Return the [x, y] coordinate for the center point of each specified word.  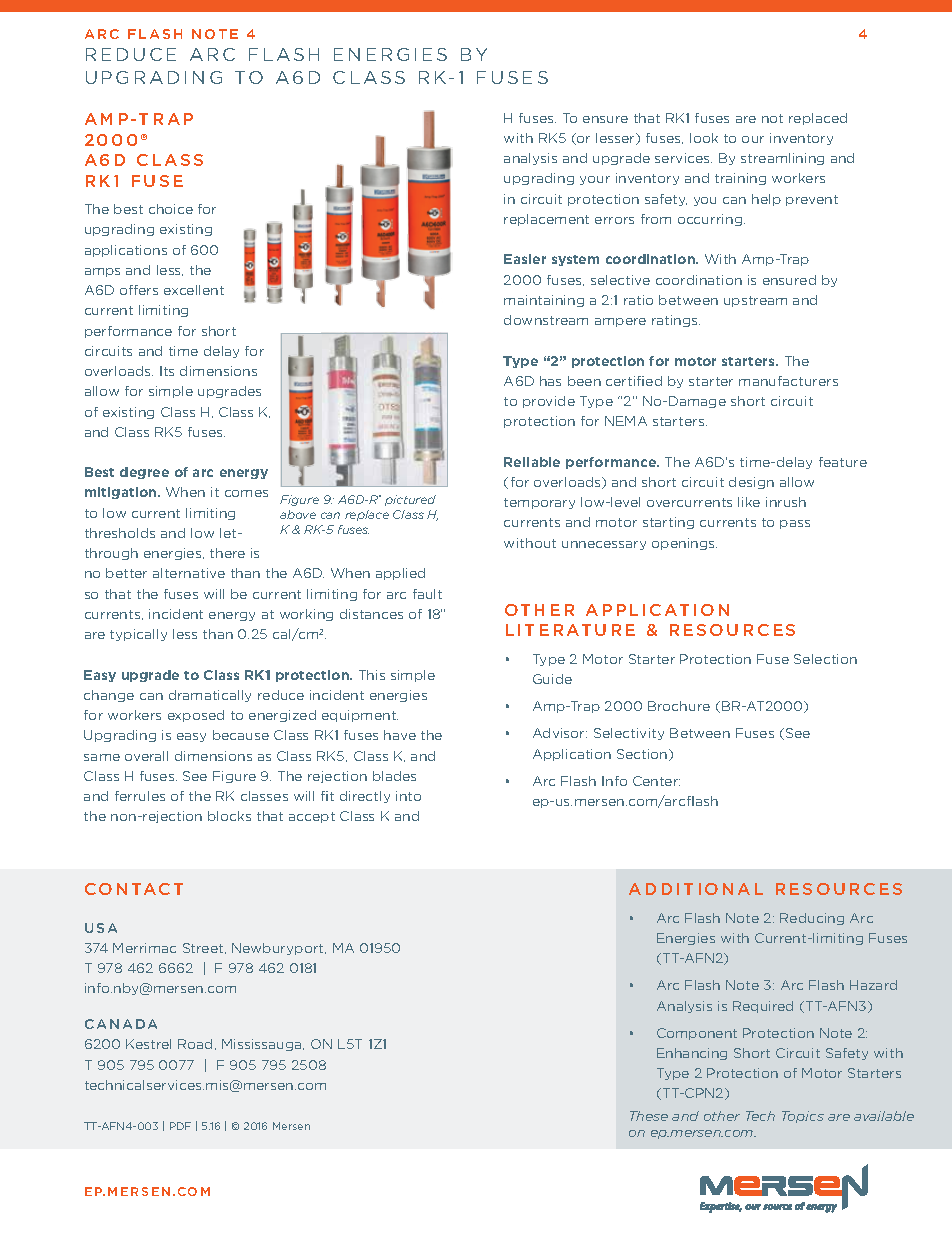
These [649, 1116]
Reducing [812, 919]
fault [427, 594]
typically [138, 635]
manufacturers [788, 381]
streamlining [782, 159]
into [408, 796]
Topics [803, 1117]
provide [549, 402]
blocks [229, 816]
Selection [825, 659]
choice [171, 209]
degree [144, 473]
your [595, 180]
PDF [180, 1126]
